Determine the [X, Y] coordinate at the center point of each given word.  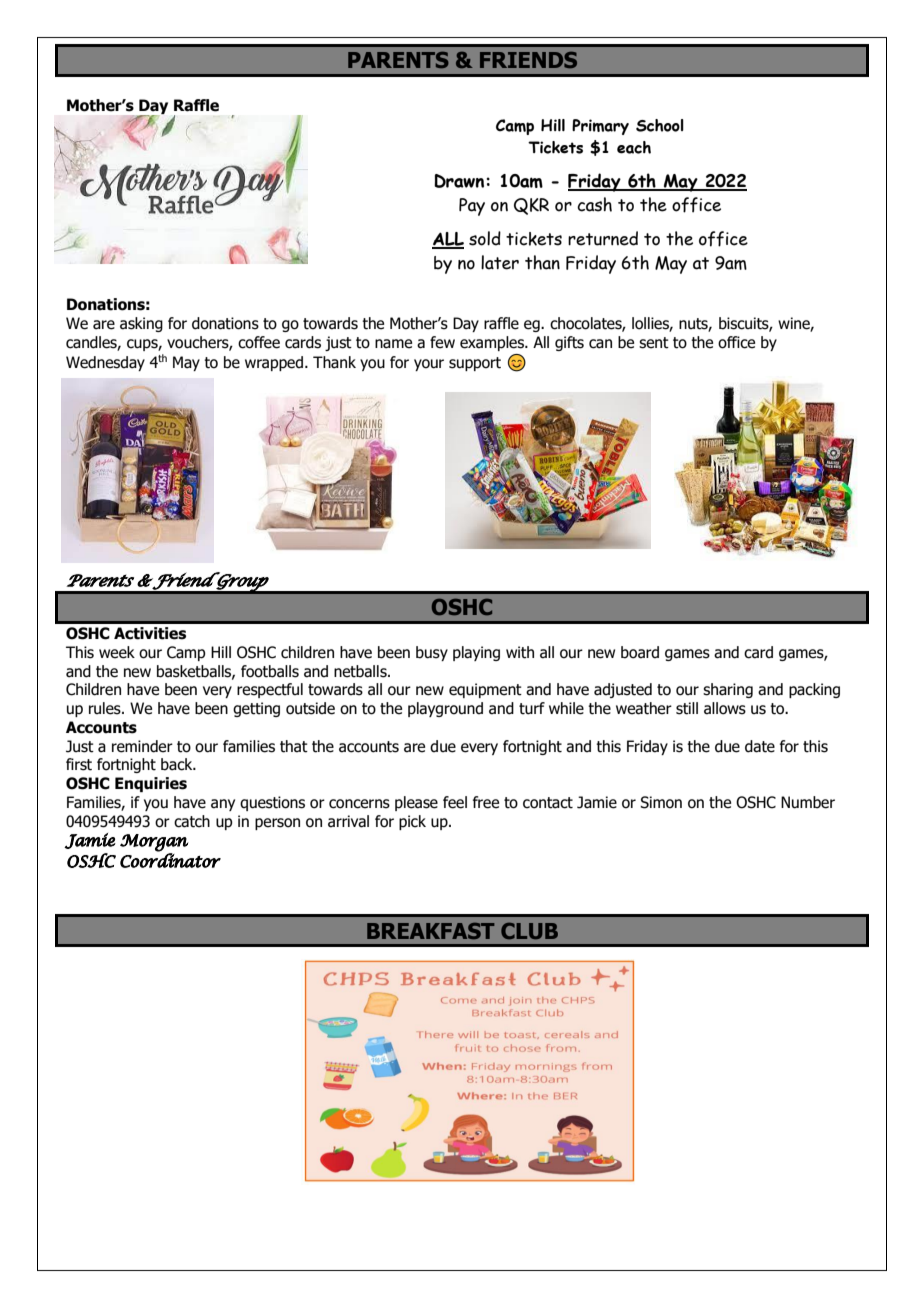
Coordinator [170, 859]
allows [725, 708]
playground [445, 709]
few [442, 342]
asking [141, 324]
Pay [472, 207]
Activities [150, 633]
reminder [142, 746]
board [640, 652]
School [660, 125]
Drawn [459, 181]
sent [654, 343]
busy [432, 653]
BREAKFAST [431, 931]
